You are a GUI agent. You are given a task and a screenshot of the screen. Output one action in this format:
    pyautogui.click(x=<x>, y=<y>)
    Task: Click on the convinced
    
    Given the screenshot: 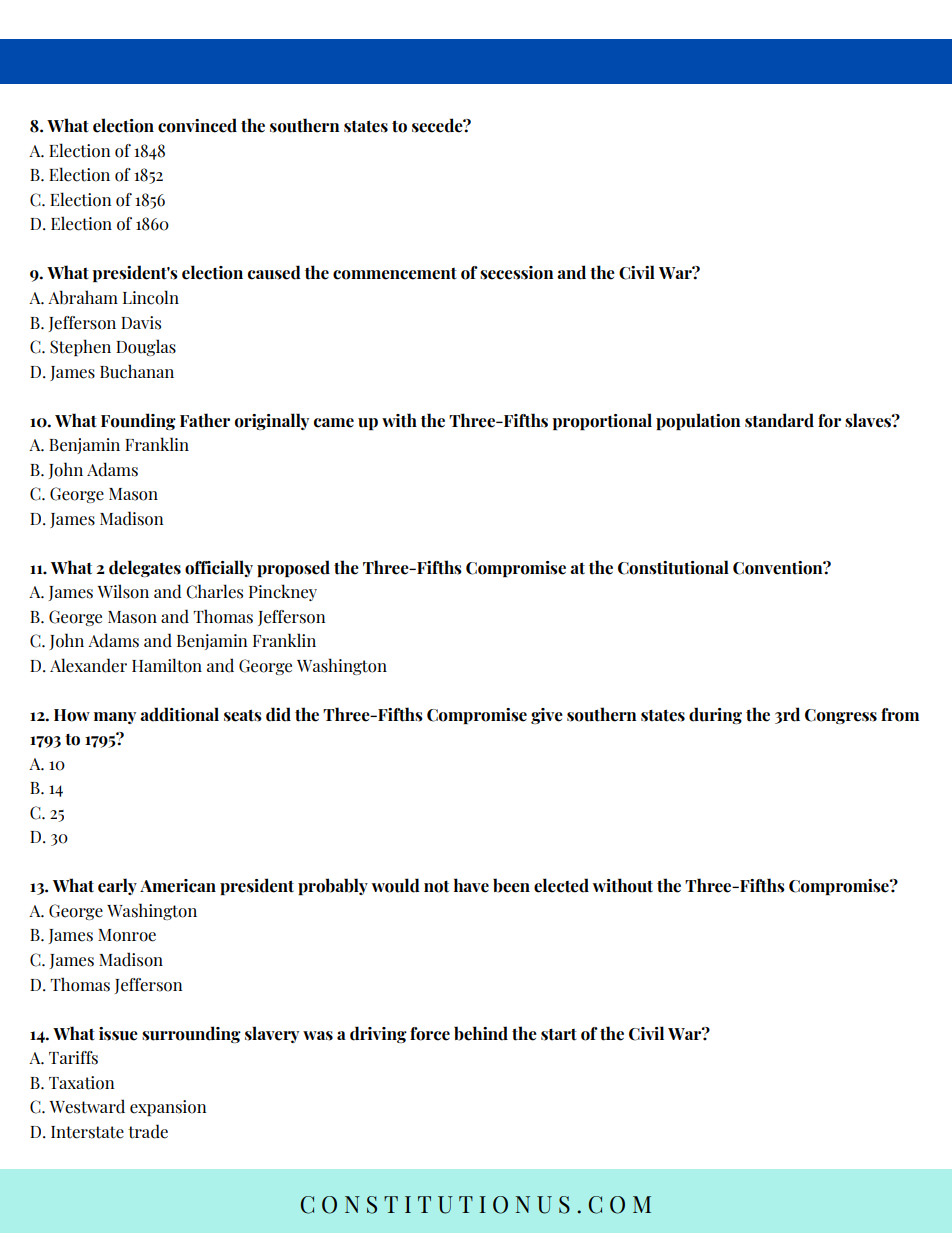 What is the action you would take?
    pyautogui.click(x=197, y=125)
